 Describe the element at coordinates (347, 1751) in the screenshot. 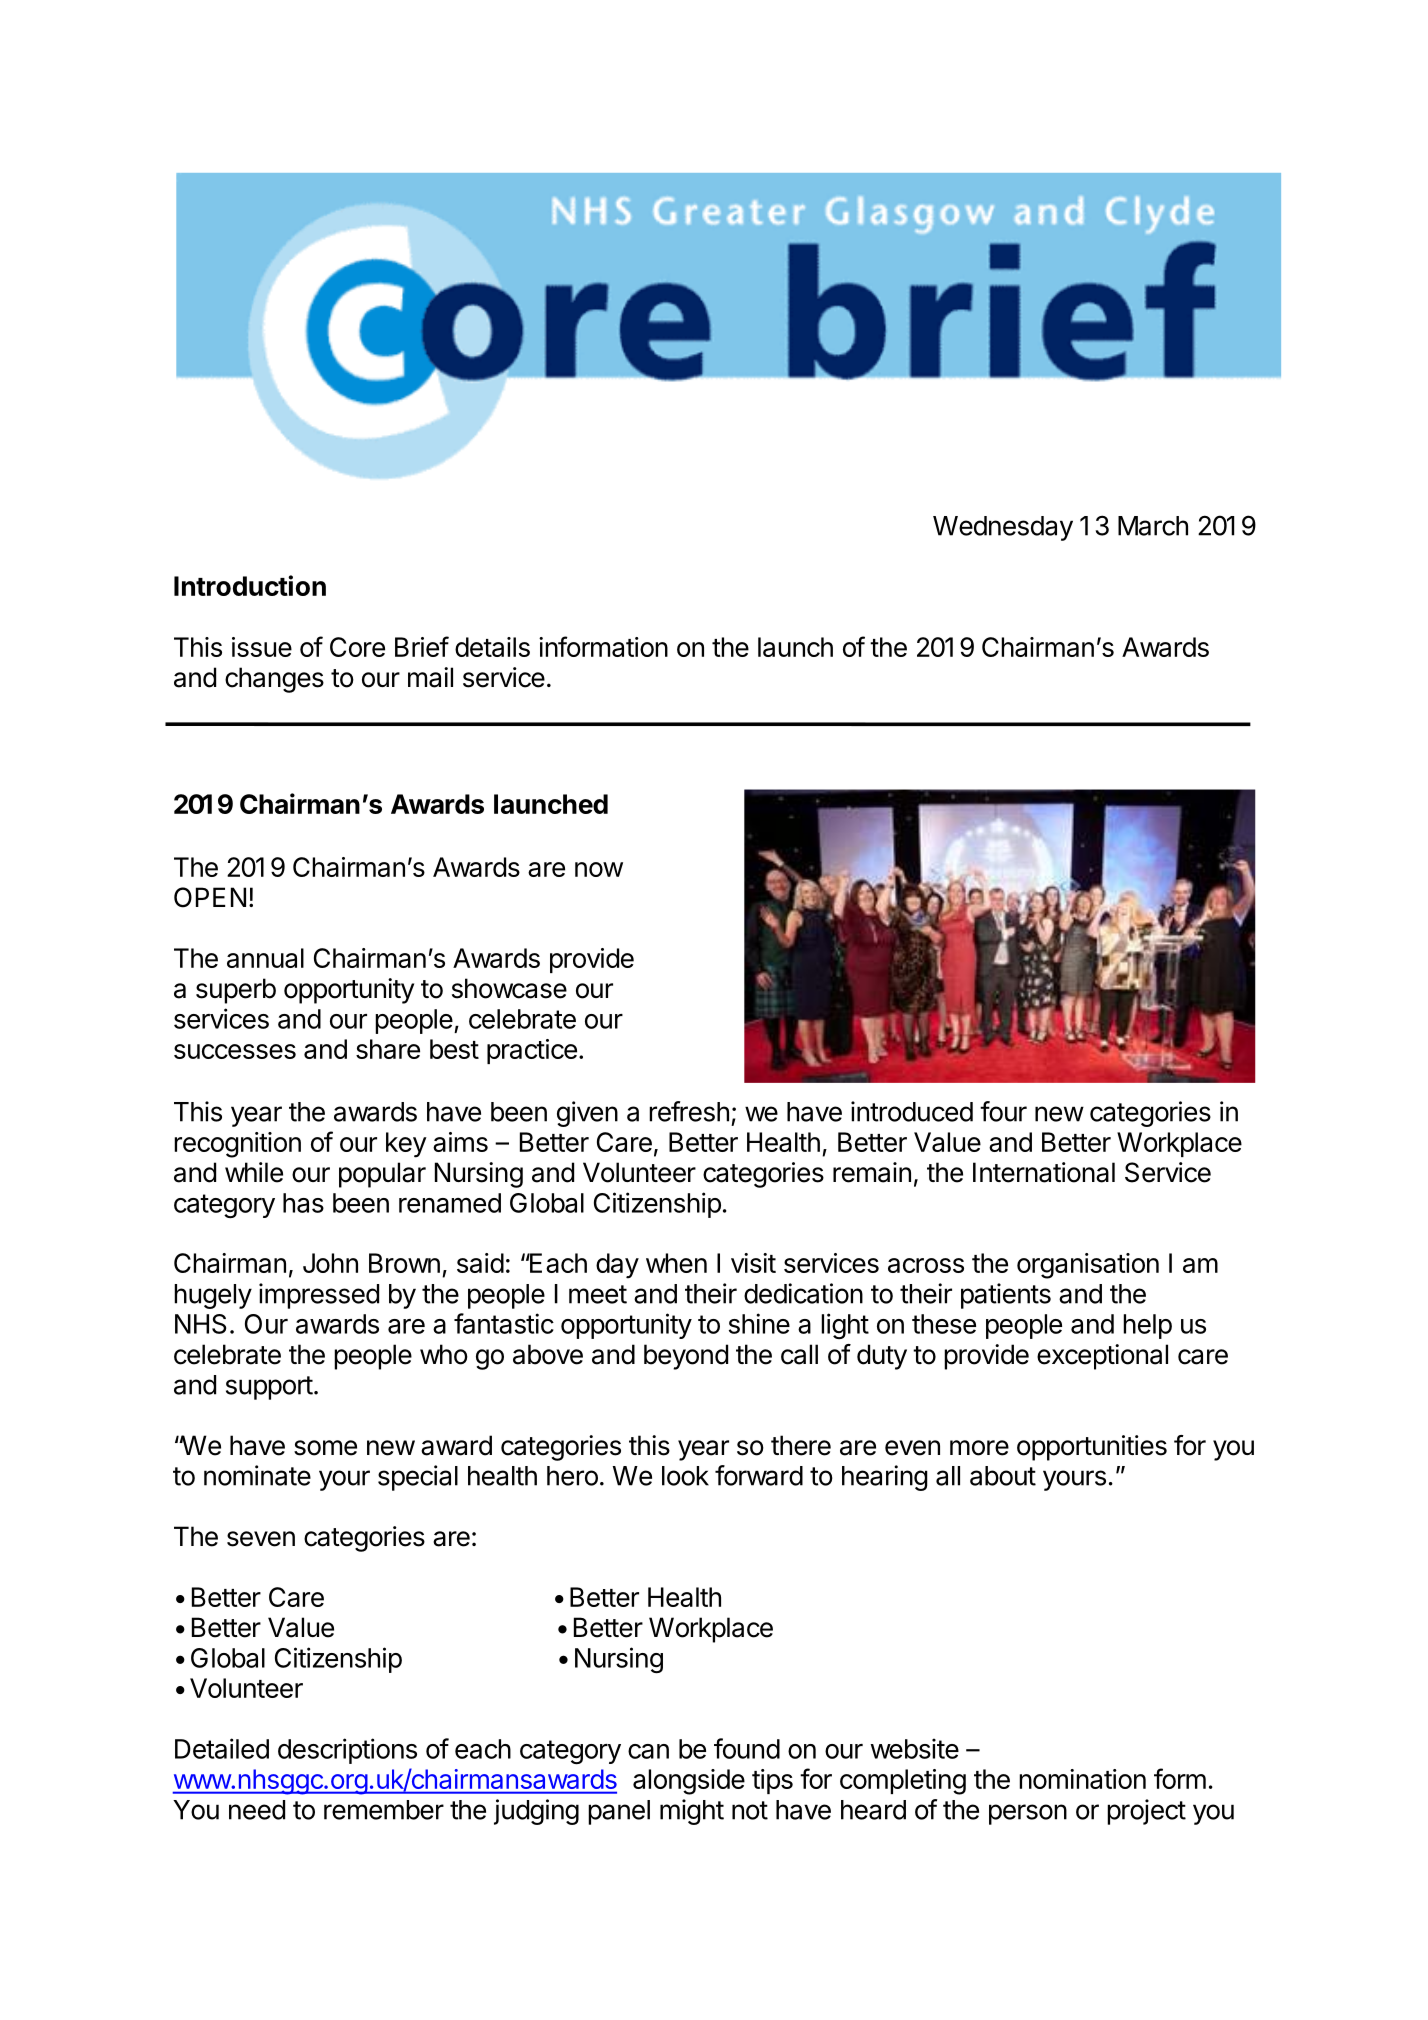

I see `descriptions` at that location.
